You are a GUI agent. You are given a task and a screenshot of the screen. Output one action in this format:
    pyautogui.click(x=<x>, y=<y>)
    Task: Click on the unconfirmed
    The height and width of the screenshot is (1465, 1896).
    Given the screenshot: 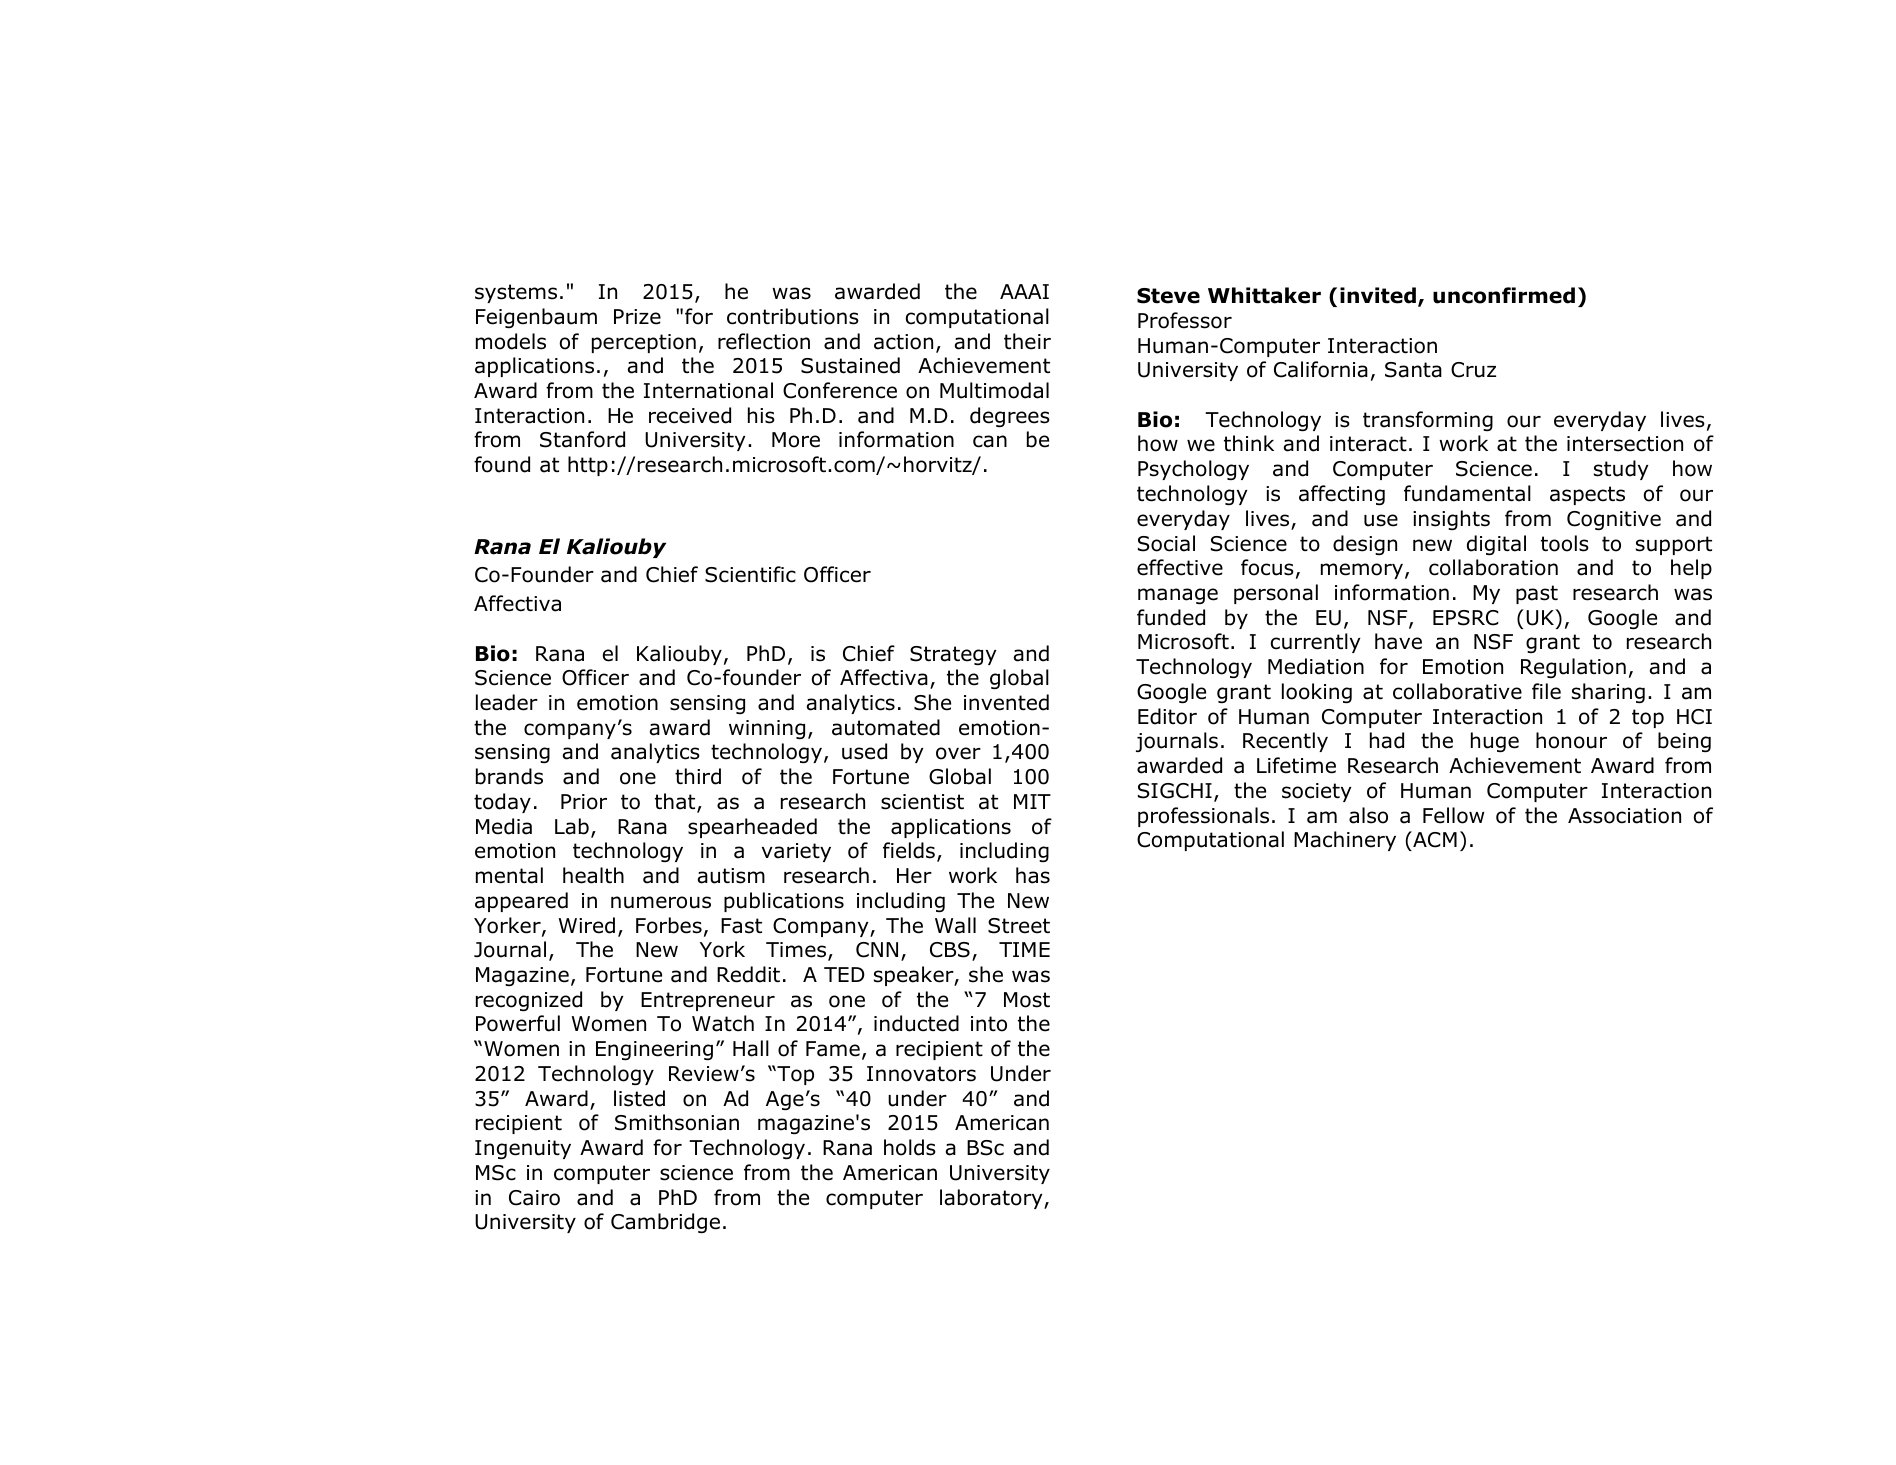 What is the action you would take?
    pyautogui.click(x=1504, y=295)
